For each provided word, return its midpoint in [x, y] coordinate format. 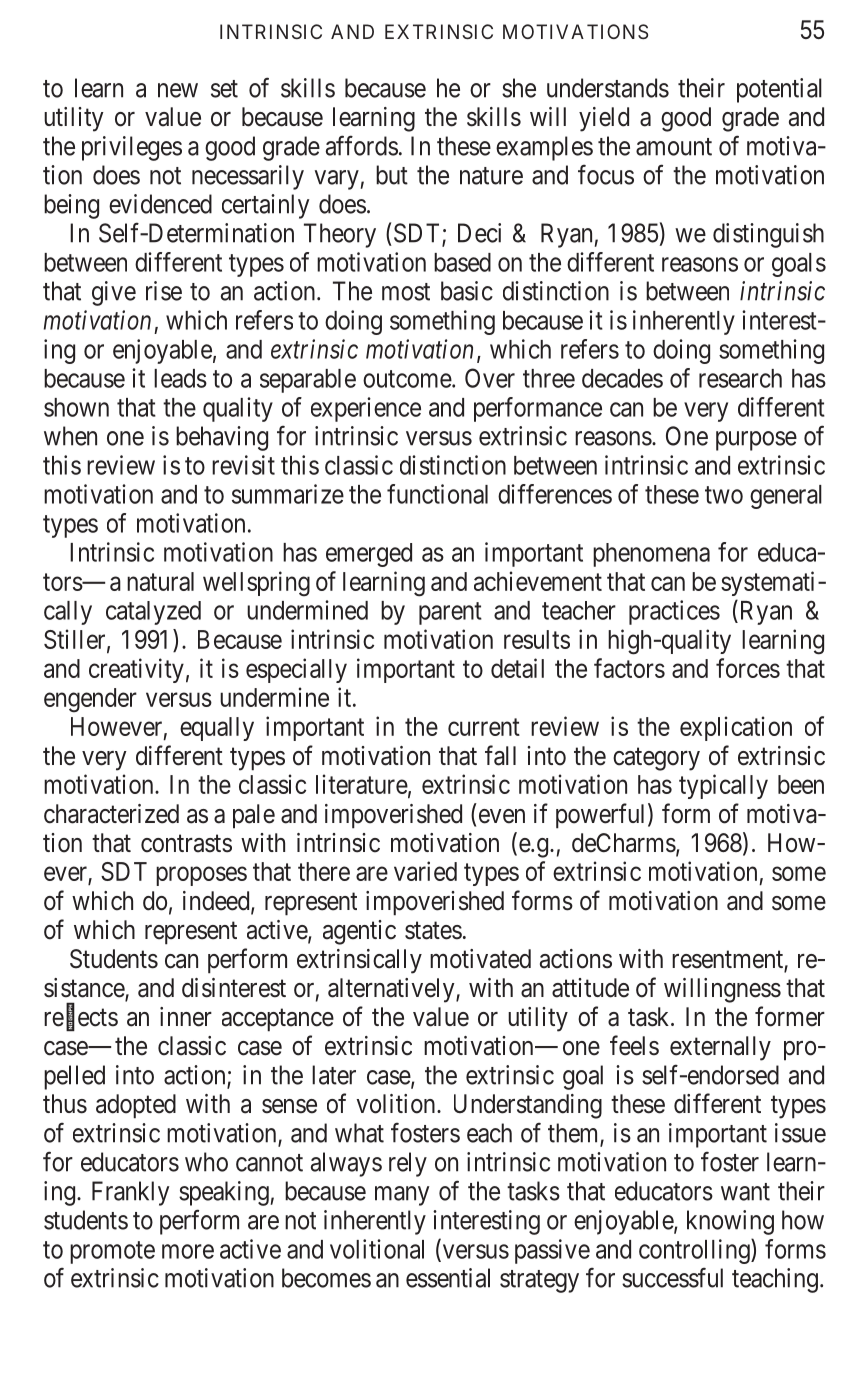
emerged [369, 555]
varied [425, 871]
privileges [132, 148]
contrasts [186, 844]
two [724, 495]
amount [674, 147]
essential [448, 1278]
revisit [243, 465]
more [188, 1251]
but [392, 175]
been [801, 784]
